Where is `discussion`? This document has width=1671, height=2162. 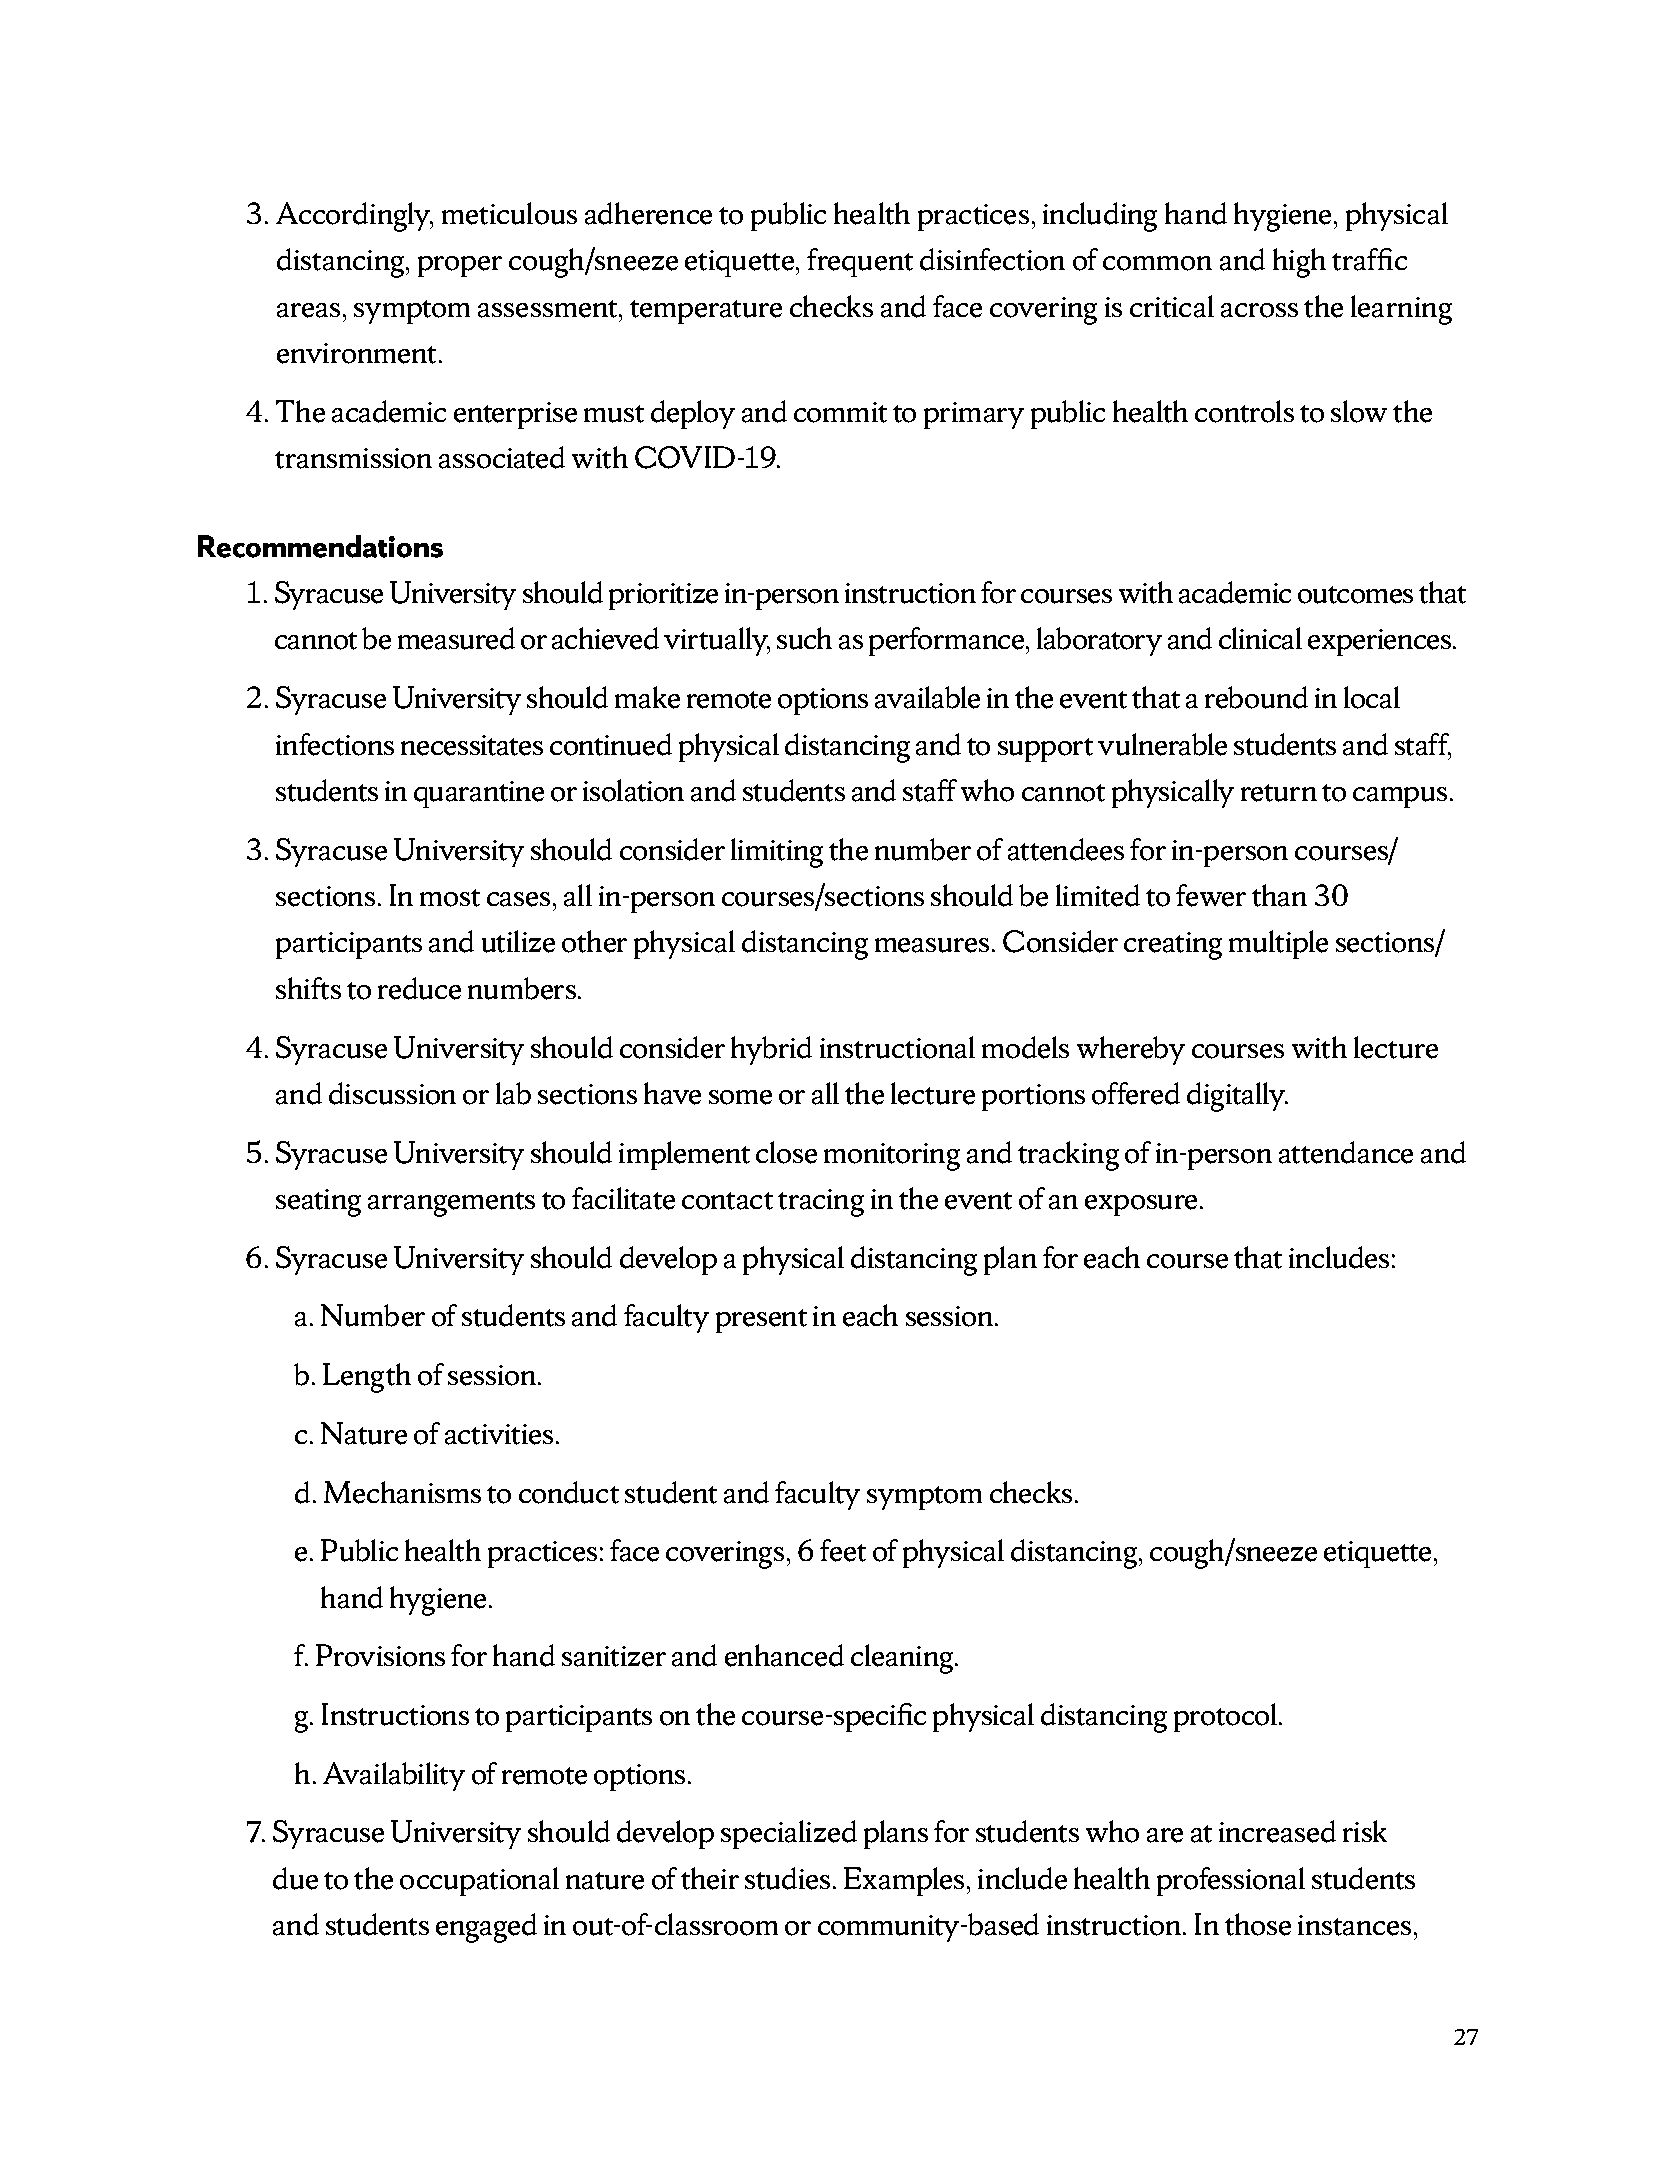 discussion is located at coordinates (392, 1093).
